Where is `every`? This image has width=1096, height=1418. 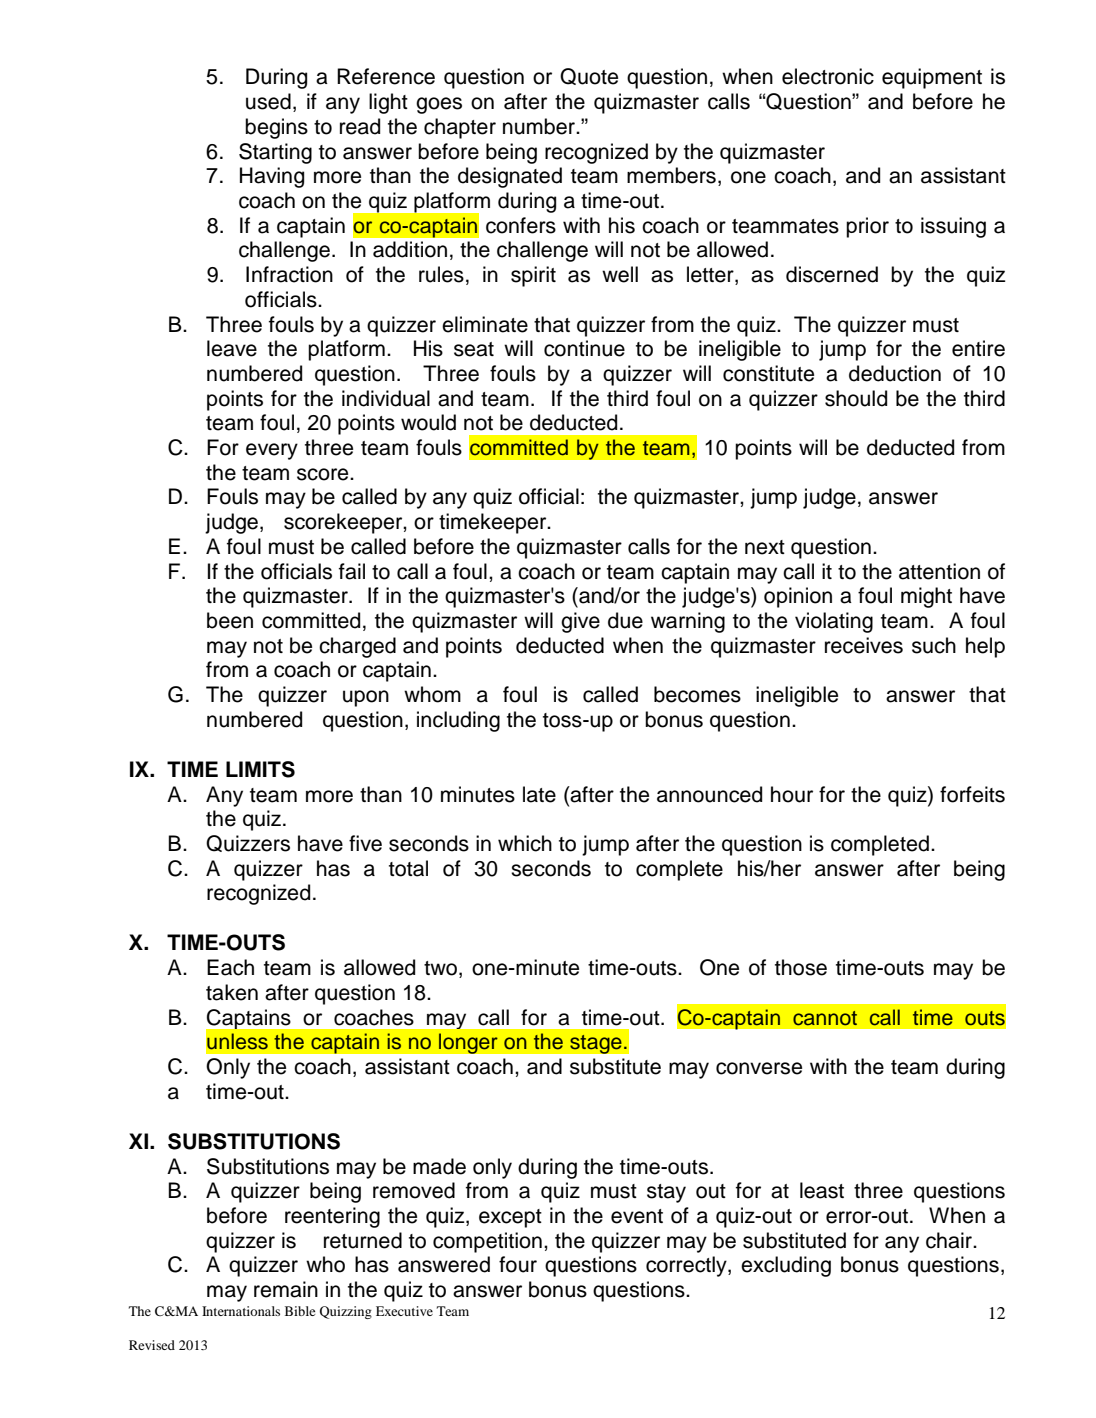
every is located at coordinates (272, 451).
